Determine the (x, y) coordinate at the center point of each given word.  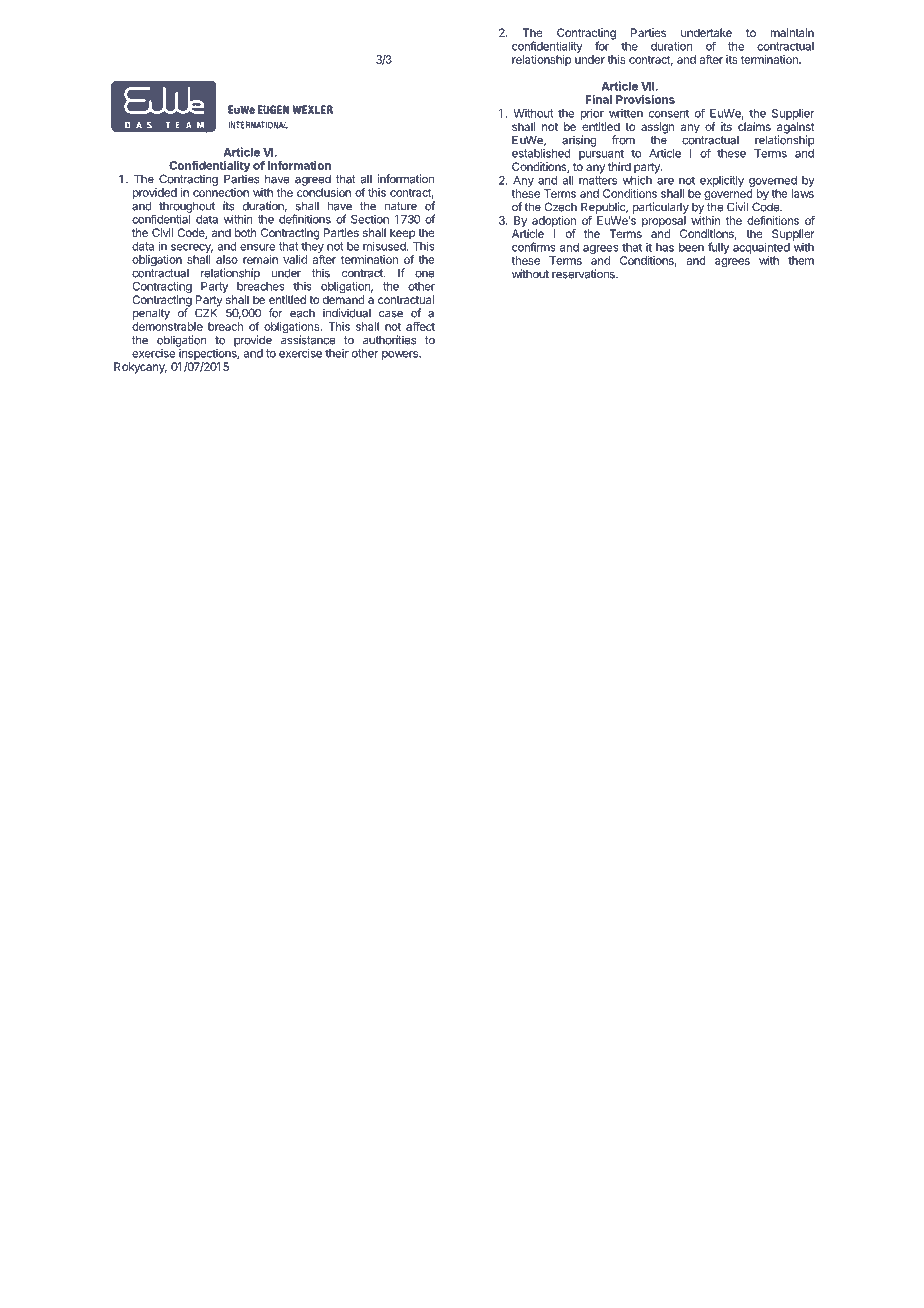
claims (754, 126)
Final (598, 99)
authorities (389, 340)
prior (592, 114)
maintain (792, 32)
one (424, 274)
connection (221, 192)
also (227, 259)
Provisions (645, 99)
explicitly (722, 181)
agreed (313, 180)
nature (401, 206)
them (801, 260)
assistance (308, 339)
